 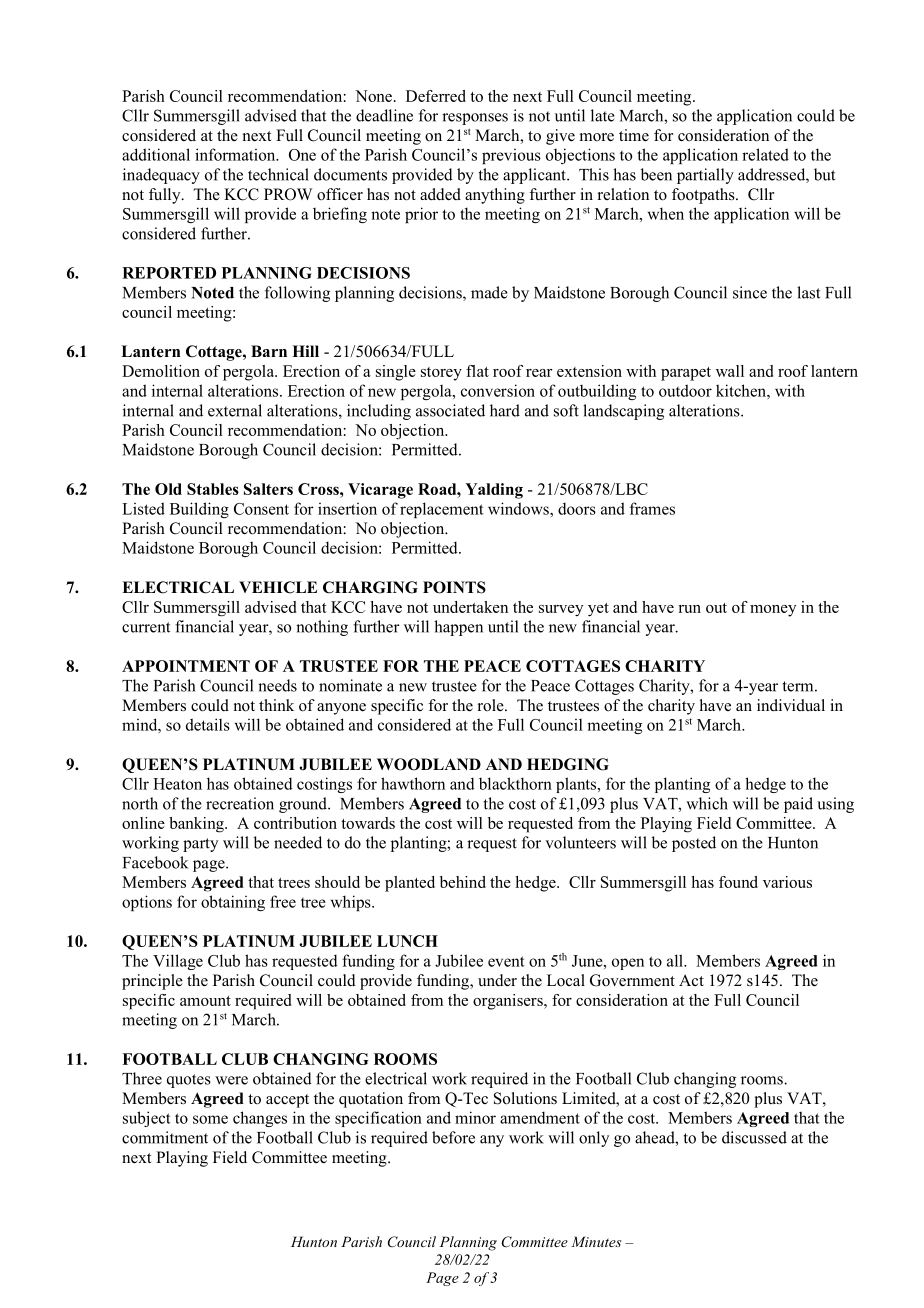 What do you see at coordinates (509, 1002) in the screenshot?
I see `organisers` at bounding box center [509, 1002].
